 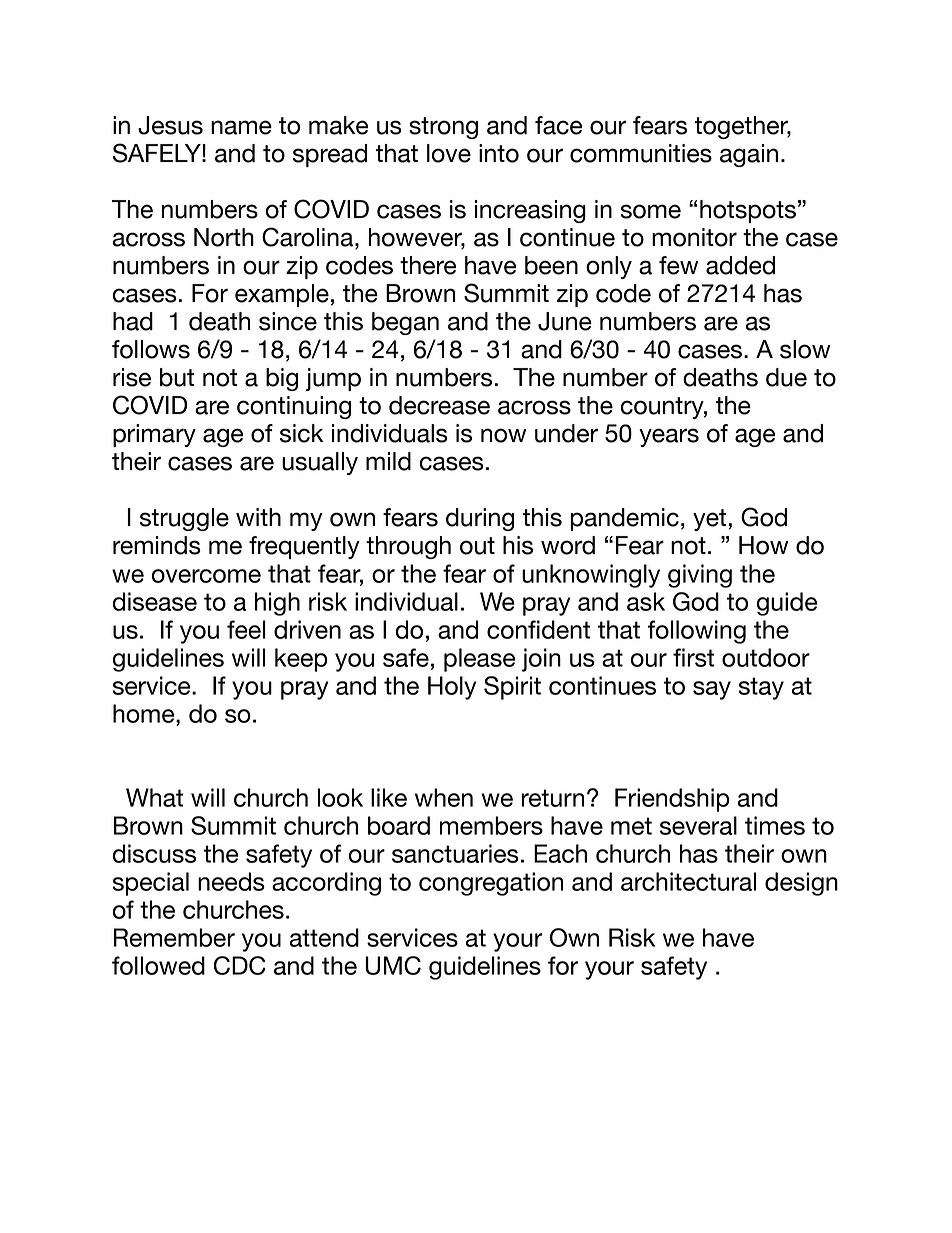 What do you see at coordinates (246, 629) in the screenshot?
I see `feel` at bounding box center [246, 629].
